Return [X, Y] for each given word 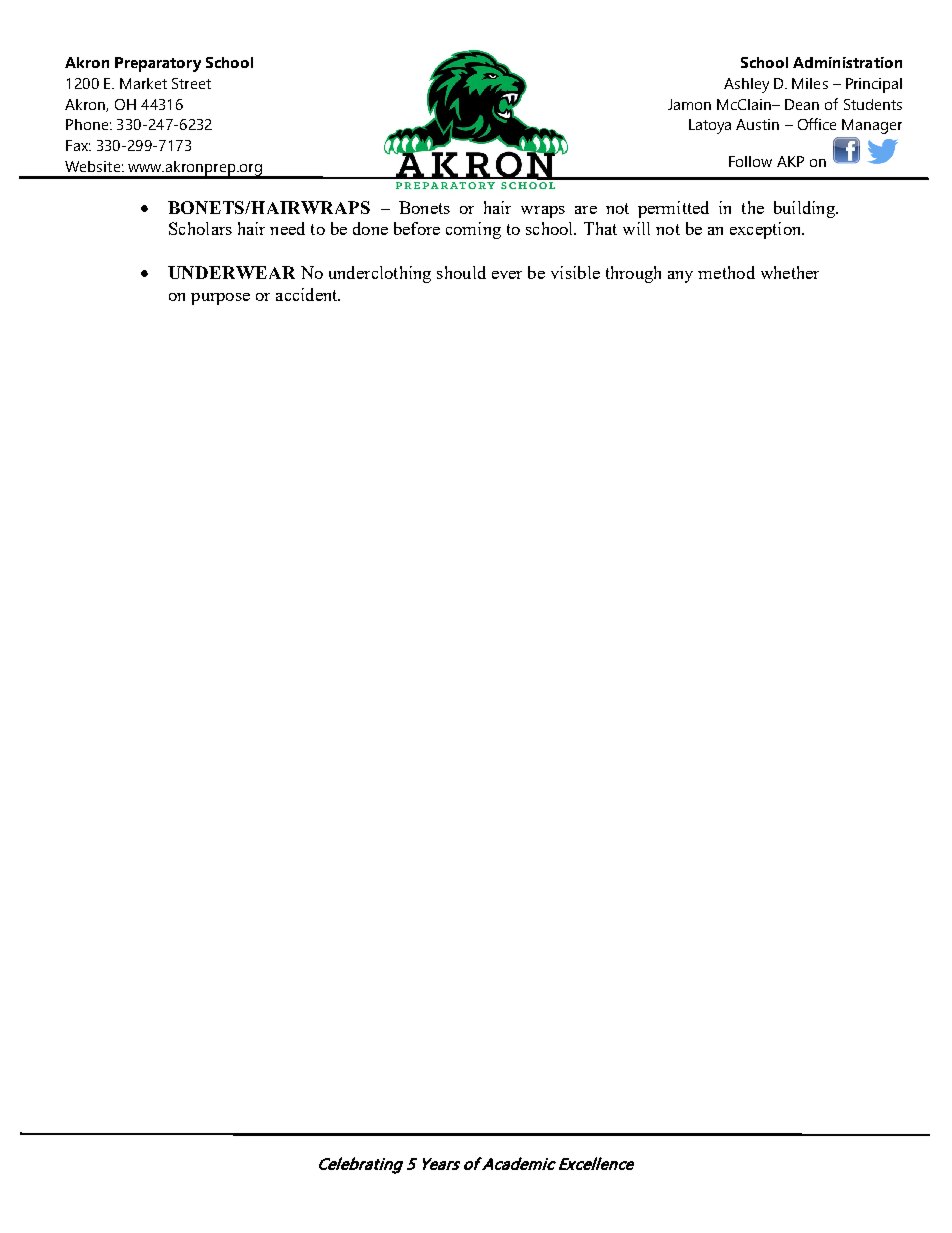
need [287, 228]
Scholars [200, 228]
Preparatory [158, 64]
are [586, 210]
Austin [757, 124]
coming [473, 230]
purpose [220, 299]
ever [507, 275]
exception [767, 230]
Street [191, 83]
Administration [847, 62]
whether [790, 272]
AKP [790, 161]
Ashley [746, 85]
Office [817, 124]
